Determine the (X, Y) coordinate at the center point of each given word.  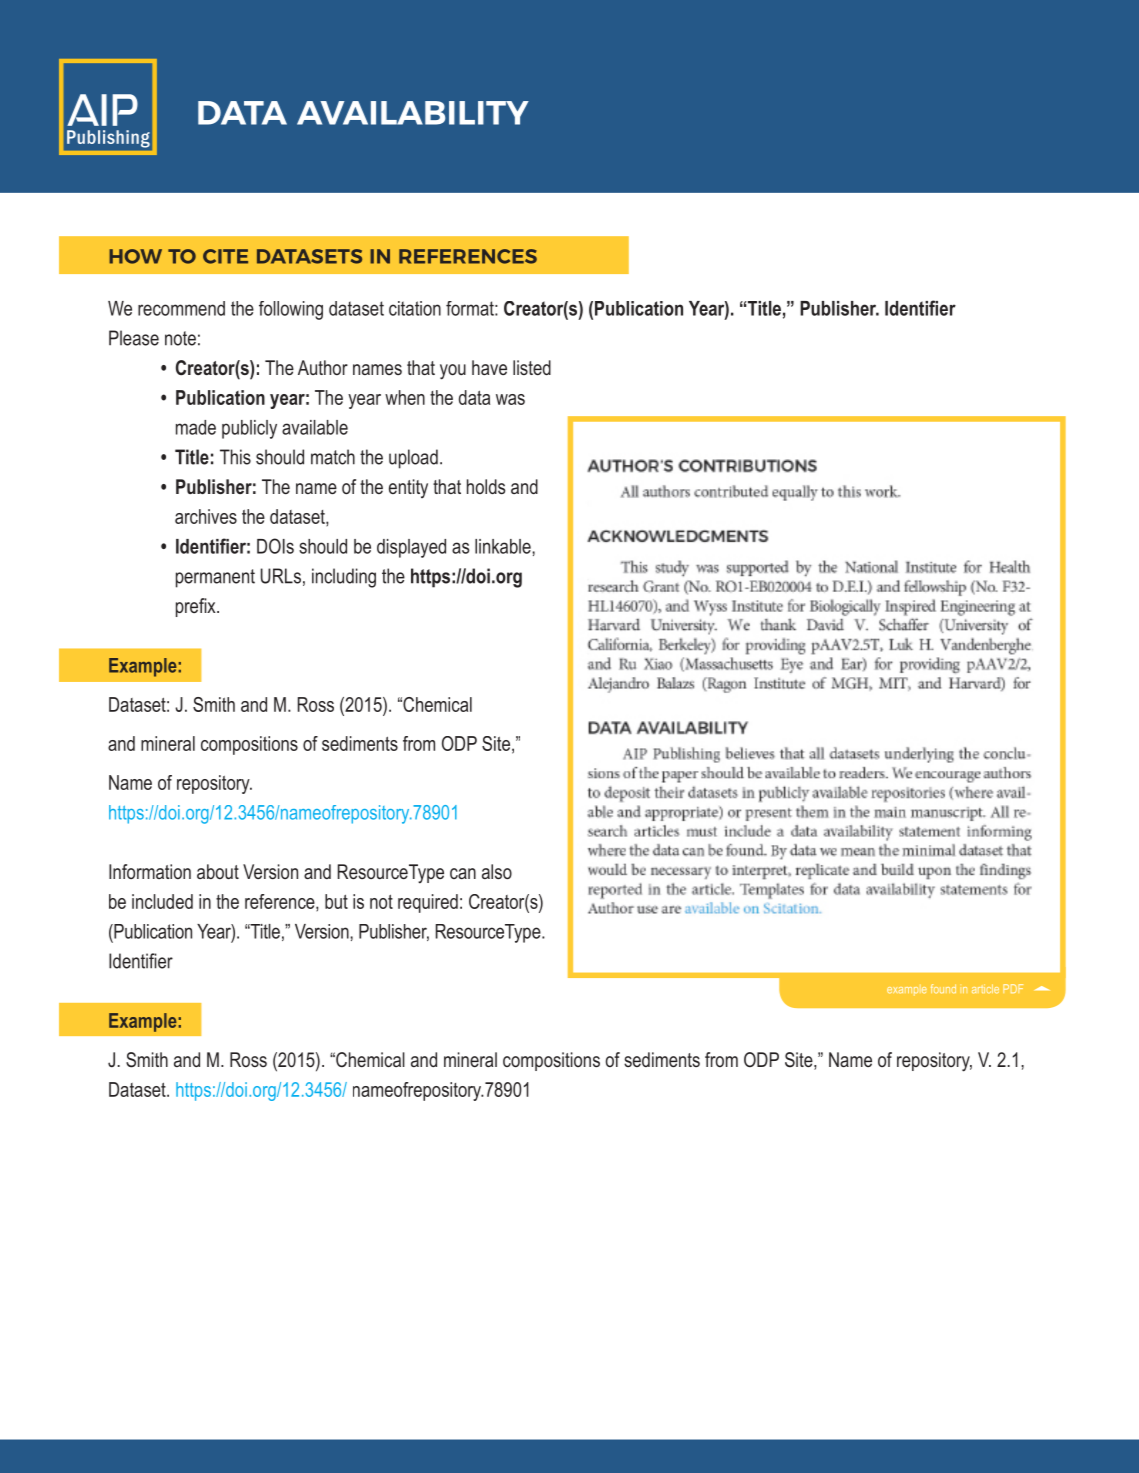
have (489, 367)
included (162, 901)
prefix (197, 607)
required (428, 903)
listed (532, 367)
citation (415, 308)
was (510, 399)
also (497, 871)
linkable (504, 546)
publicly (249, 429)
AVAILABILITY (413, 113)
